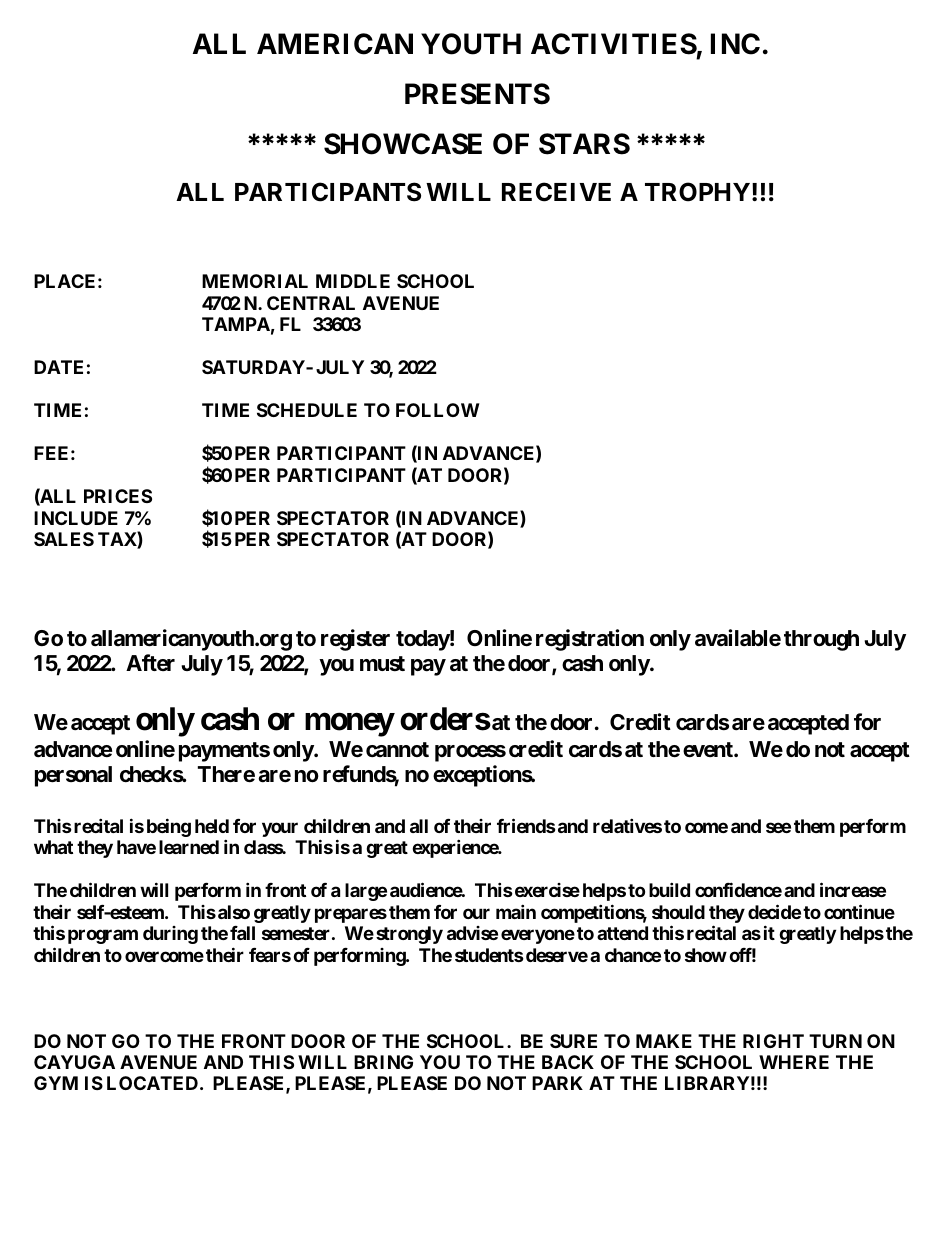 The image size is (952, 1233). I want to click on MEMORIAL, so click(255, 281).
